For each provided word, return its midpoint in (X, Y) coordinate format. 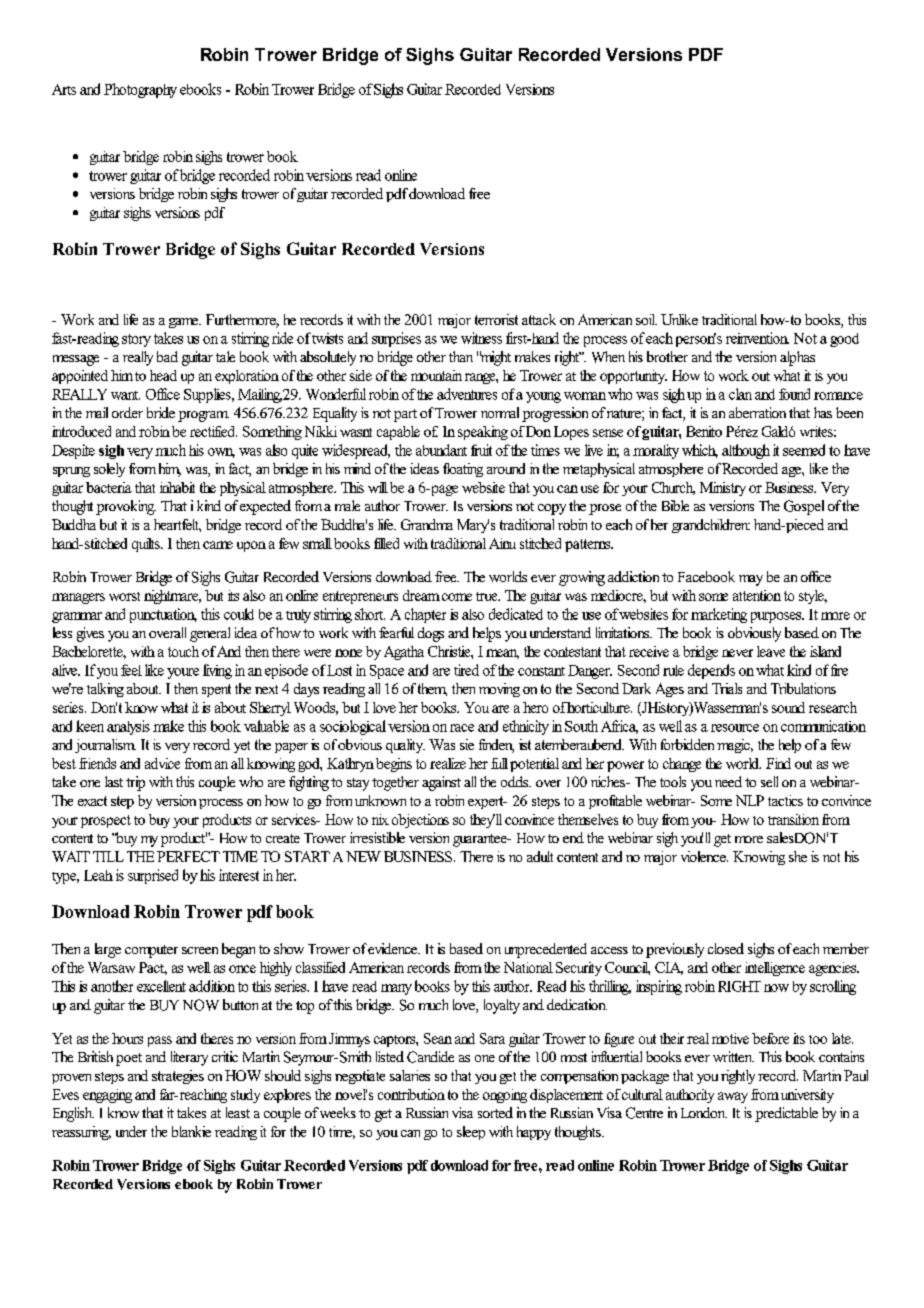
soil (646, 319)
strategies (178, 1077)
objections (420, 821)
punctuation (163, 615)
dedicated (516, 614)
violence (704, 856)
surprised (153, 876)
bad (167, 356)
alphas (797, 358)
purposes (777, 617)
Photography (140, 90)
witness (481, 338)
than (461, 356)
